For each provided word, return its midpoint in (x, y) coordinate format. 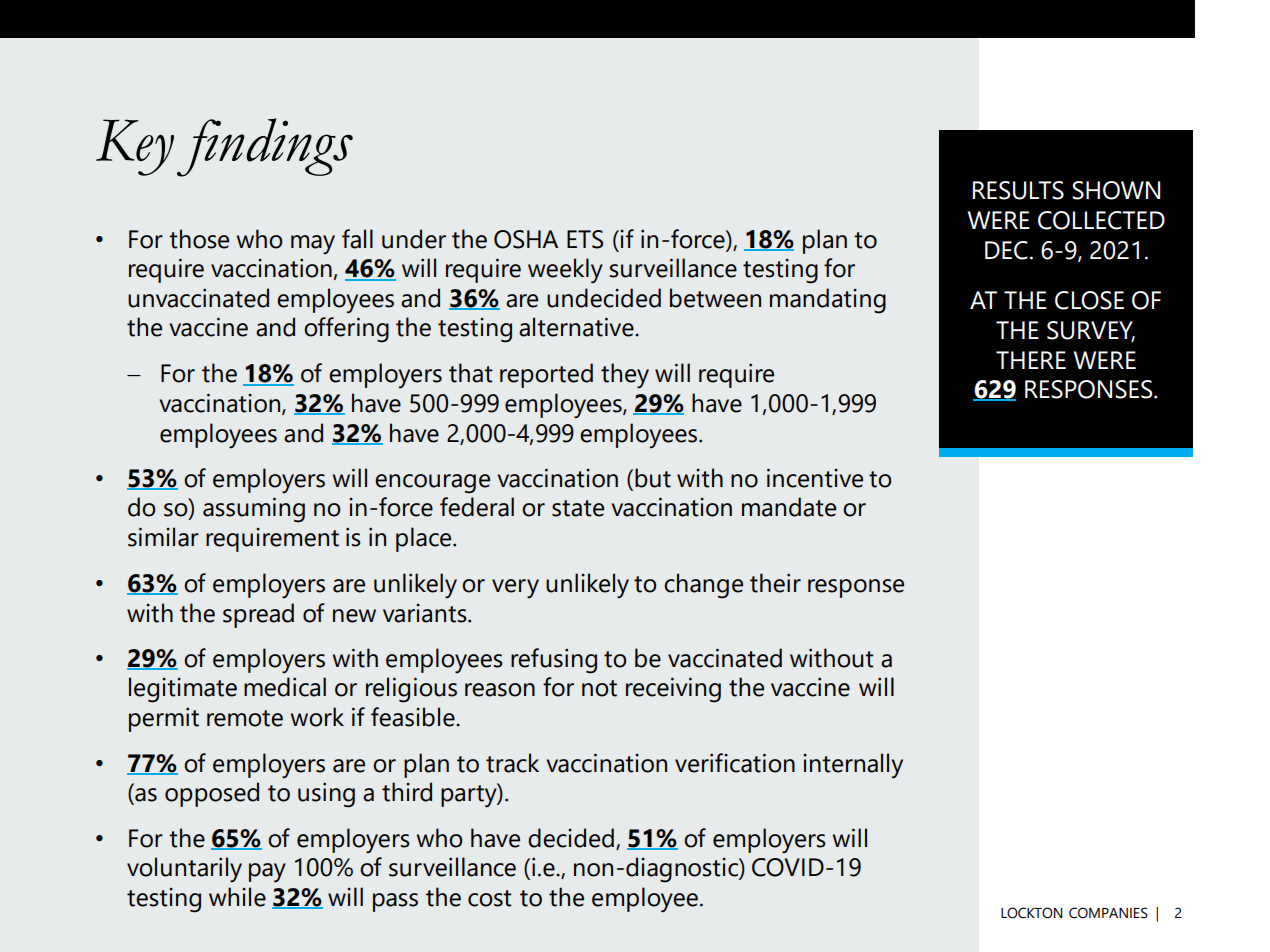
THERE (1031, 360)
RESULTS (1018, 190)
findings (265, 147)
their (775, 583)
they (625, 376)
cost (490, 898)
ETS (585, 239)
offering (346, 330)
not (599, 688)
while (237, 897)
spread (258, 615)
